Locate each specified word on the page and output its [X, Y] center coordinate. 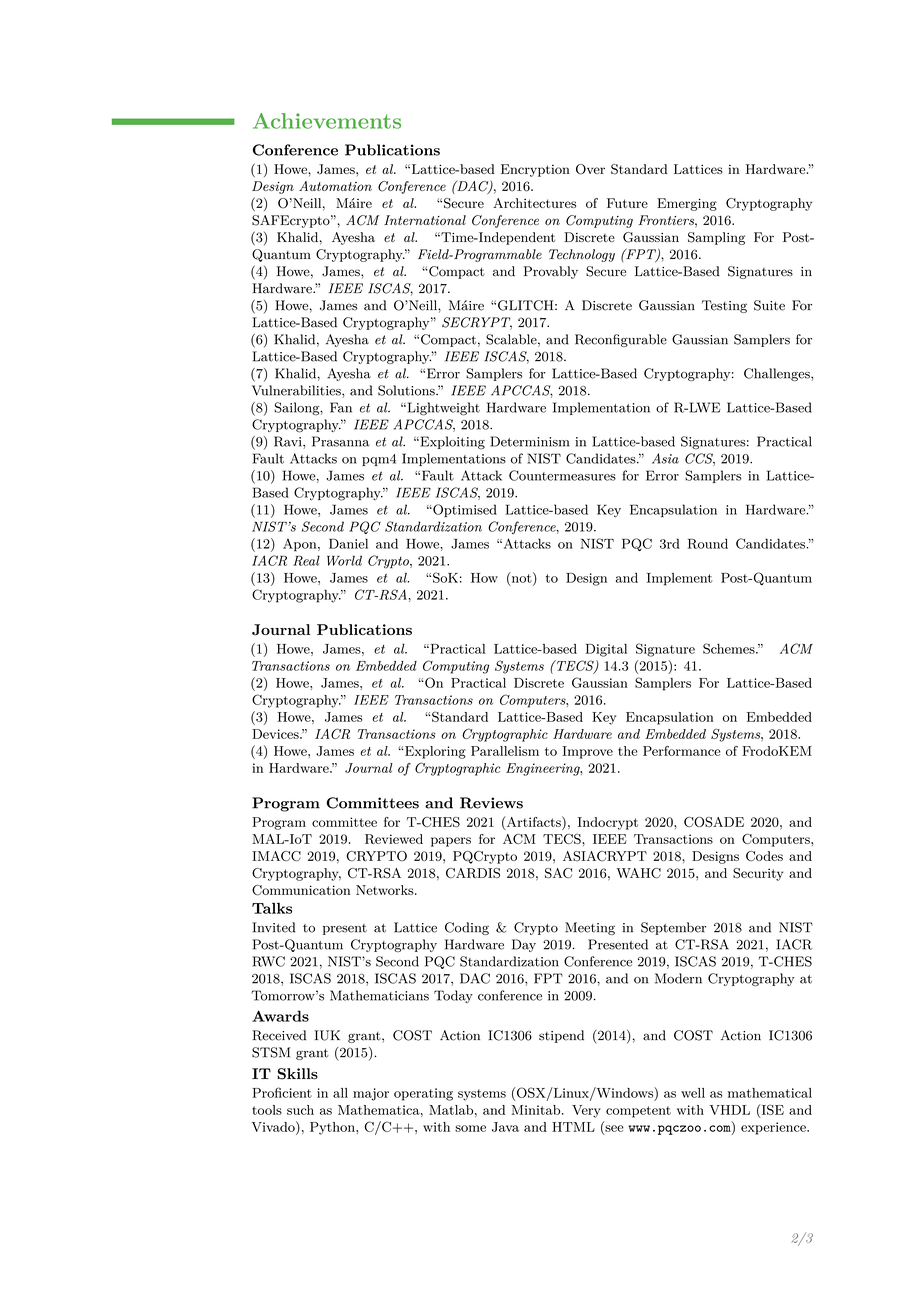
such [300, 1110]
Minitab [537, 1110]
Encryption [535, 170]
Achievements [327, 121]
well [693, 1093]
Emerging [687, 204]
